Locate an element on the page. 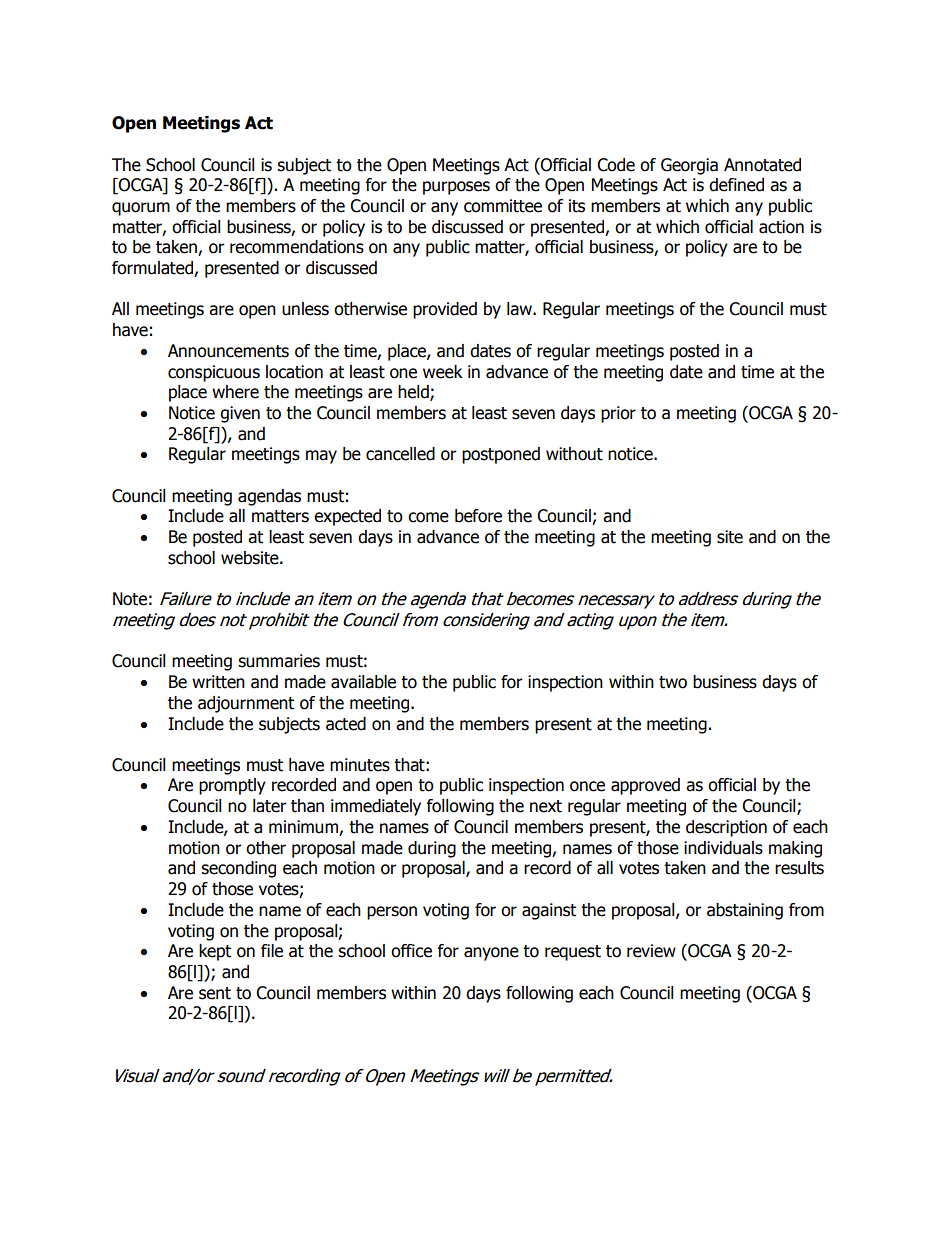  quorum is located at coordinates (141, 209).
